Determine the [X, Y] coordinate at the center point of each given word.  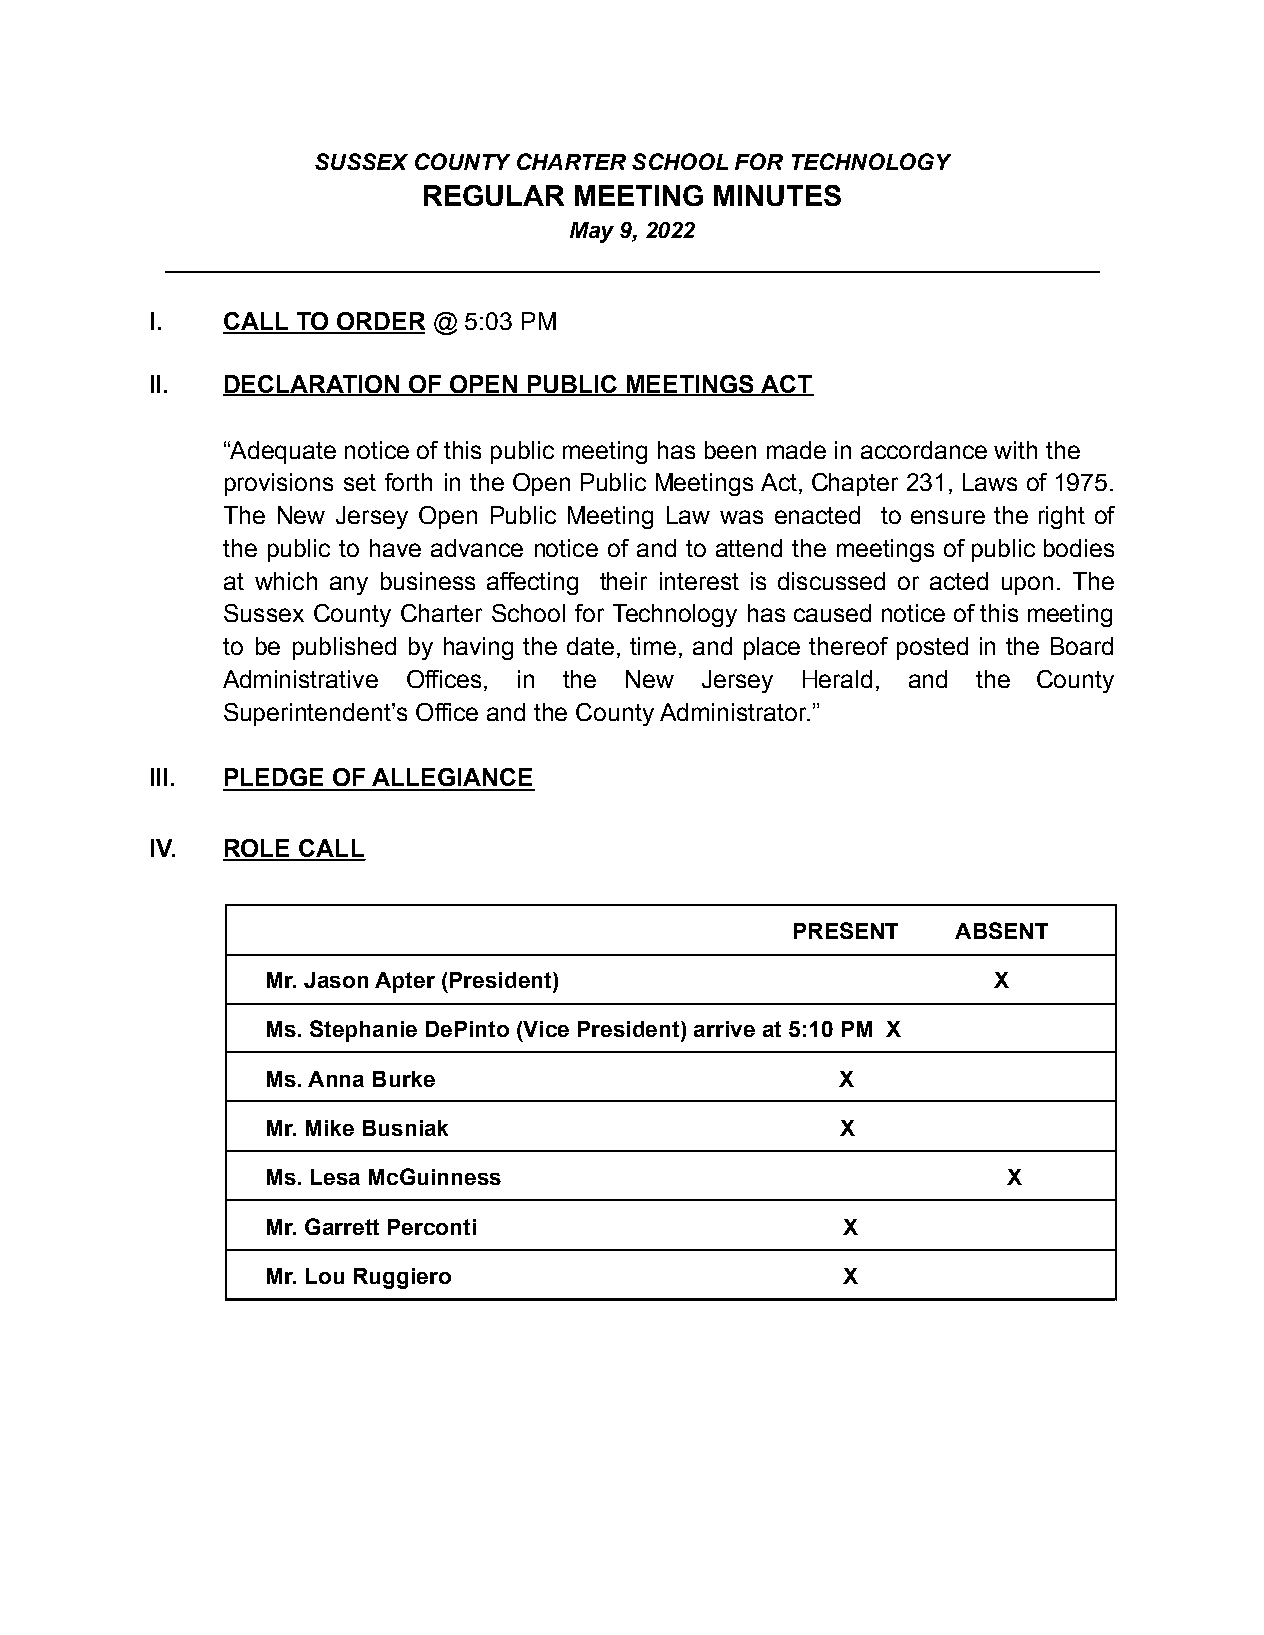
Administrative [300, 679]
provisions [279, 484]
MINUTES [777, 195]
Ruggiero [402, 1278]
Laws [990, 482]
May [592, 232]
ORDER [380, 322]
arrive [724, 1029]
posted [932, 648]
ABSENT [1001, 930]
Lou [325, 1276]
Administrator [734, 712]
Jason [336, 980]
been [730, 450]
